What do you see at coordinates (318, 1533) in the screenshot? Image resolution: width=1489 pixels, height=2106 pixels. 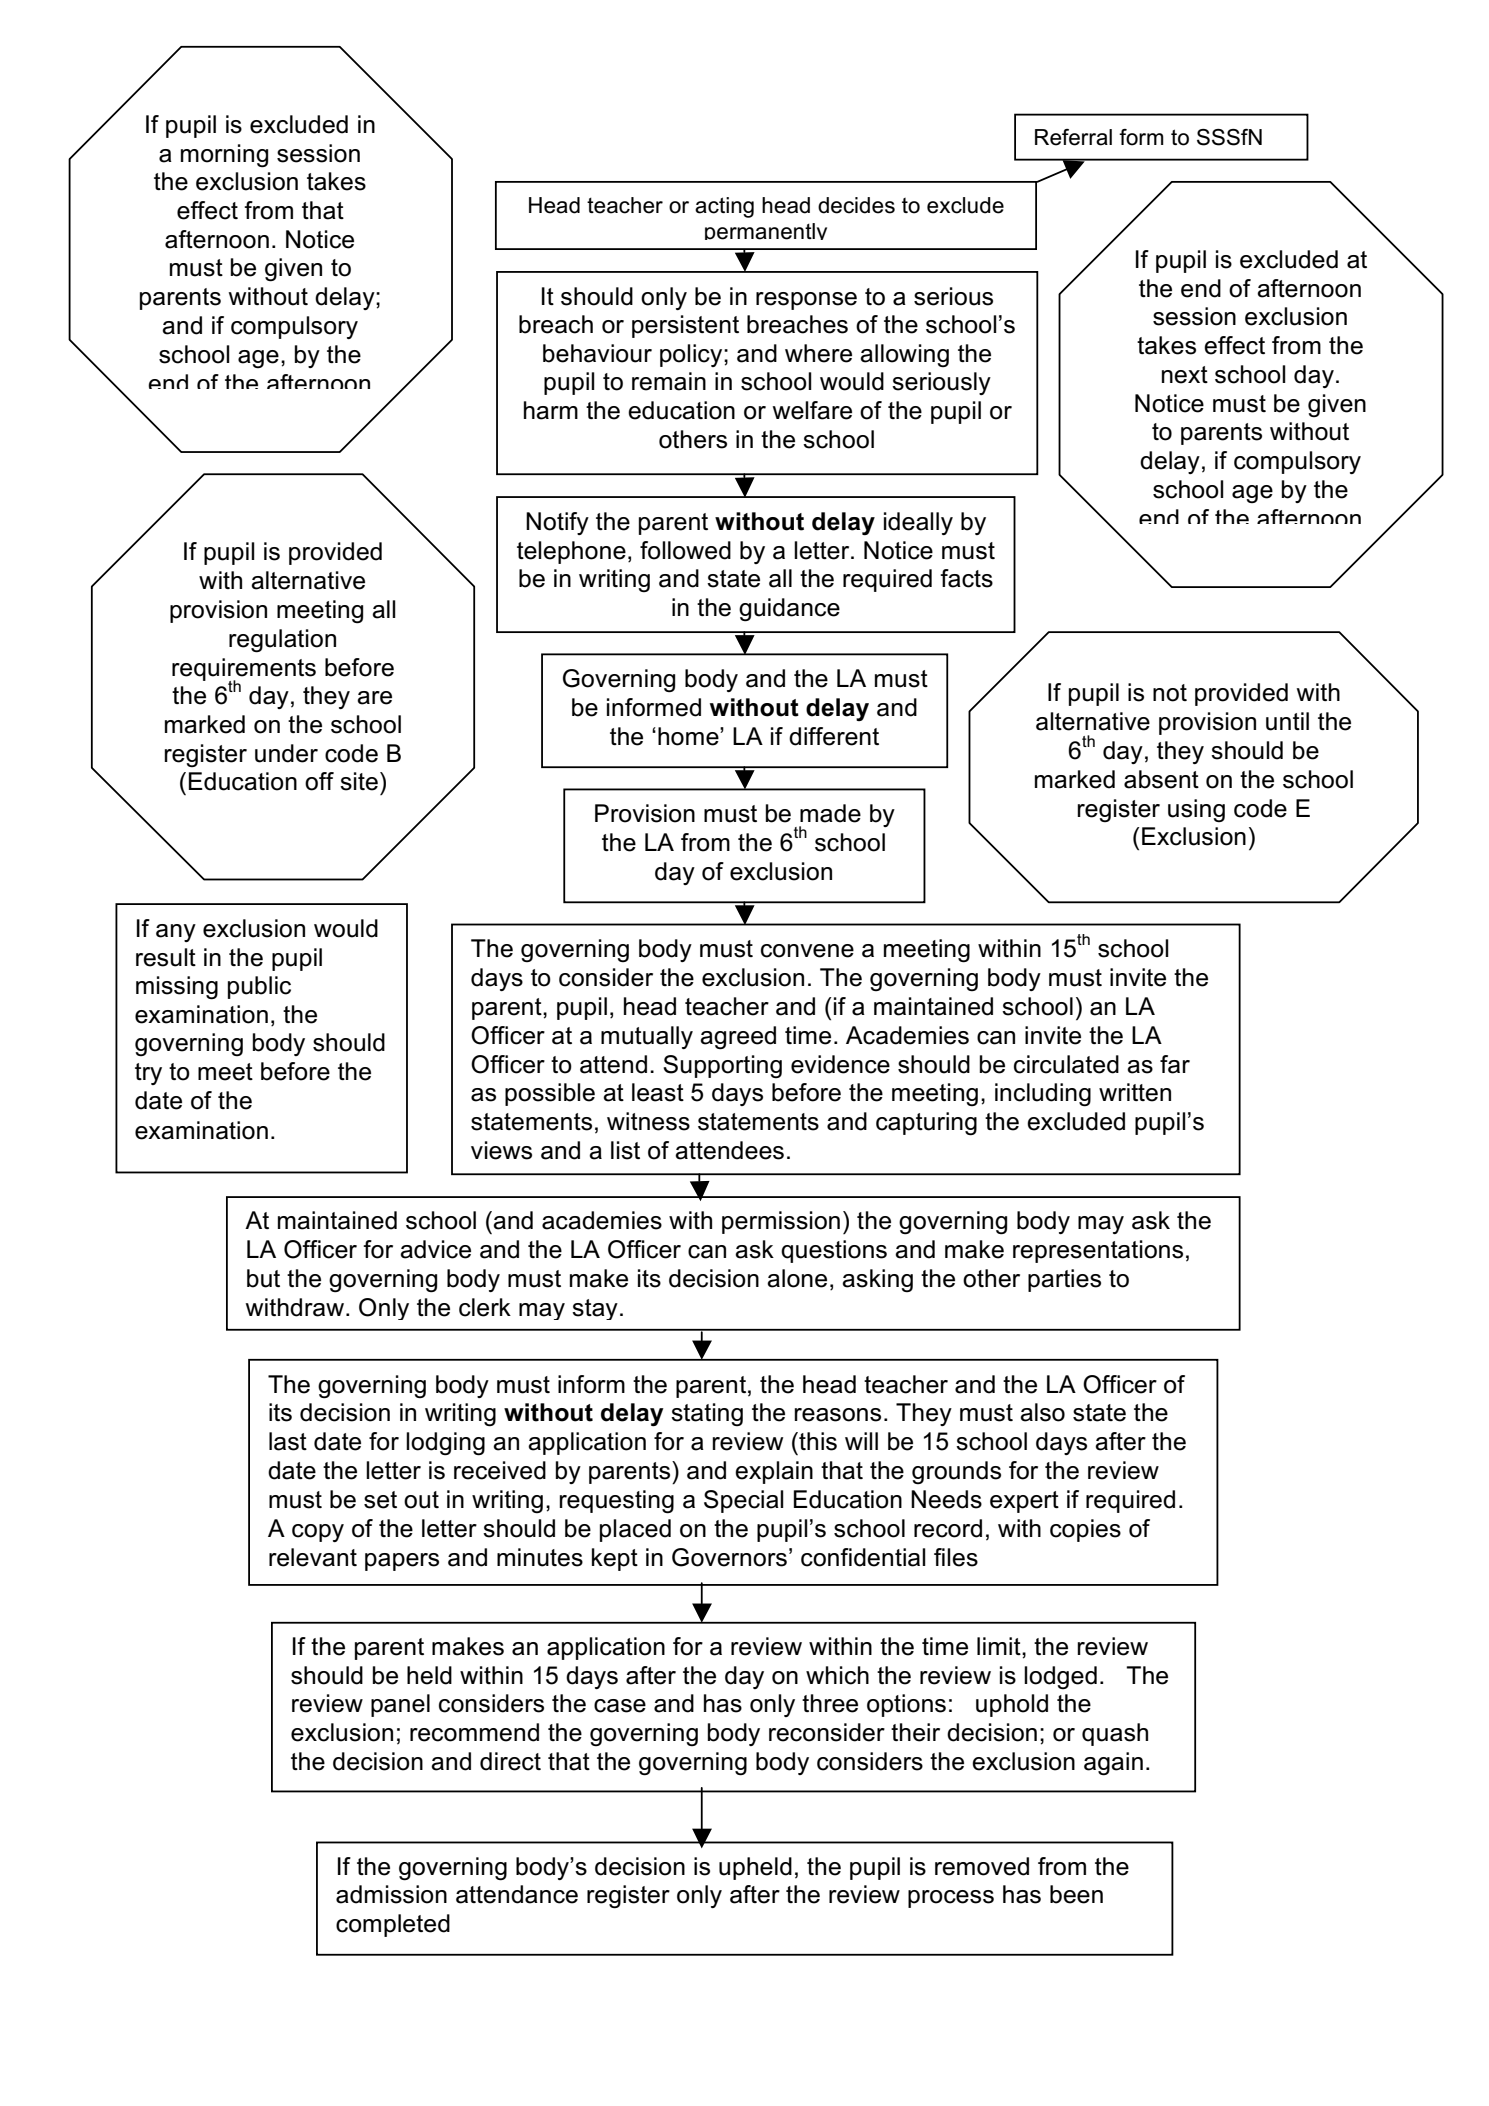 I see `copy` at bounding box center [318, 1533].
